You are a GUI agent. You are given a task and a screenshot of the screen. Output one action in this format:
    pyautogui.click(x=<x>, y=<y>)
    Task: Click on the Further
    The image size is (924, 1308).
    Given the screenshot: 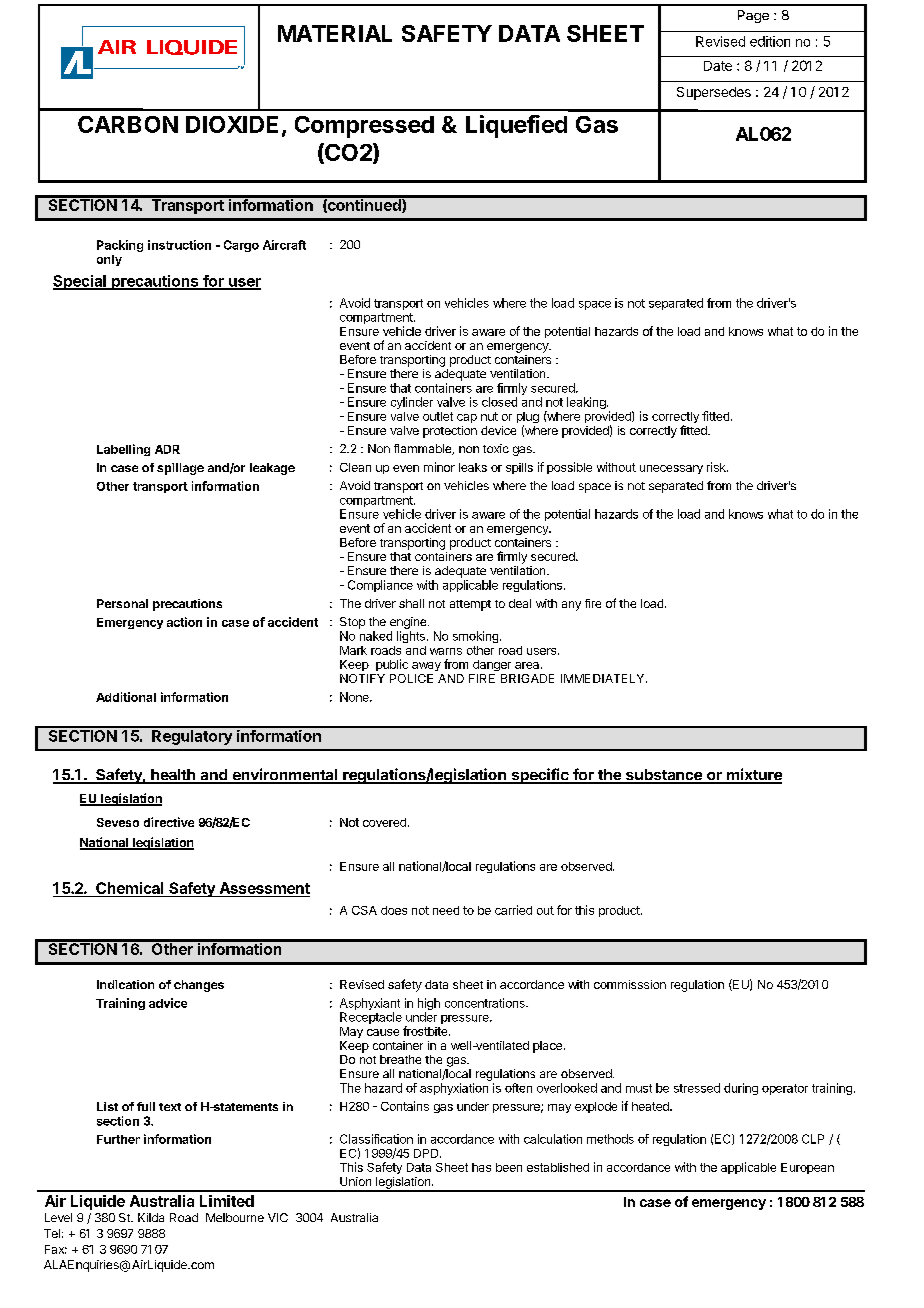 What is the action you would take?
    pyautogui.click(x=118, y=1139)
